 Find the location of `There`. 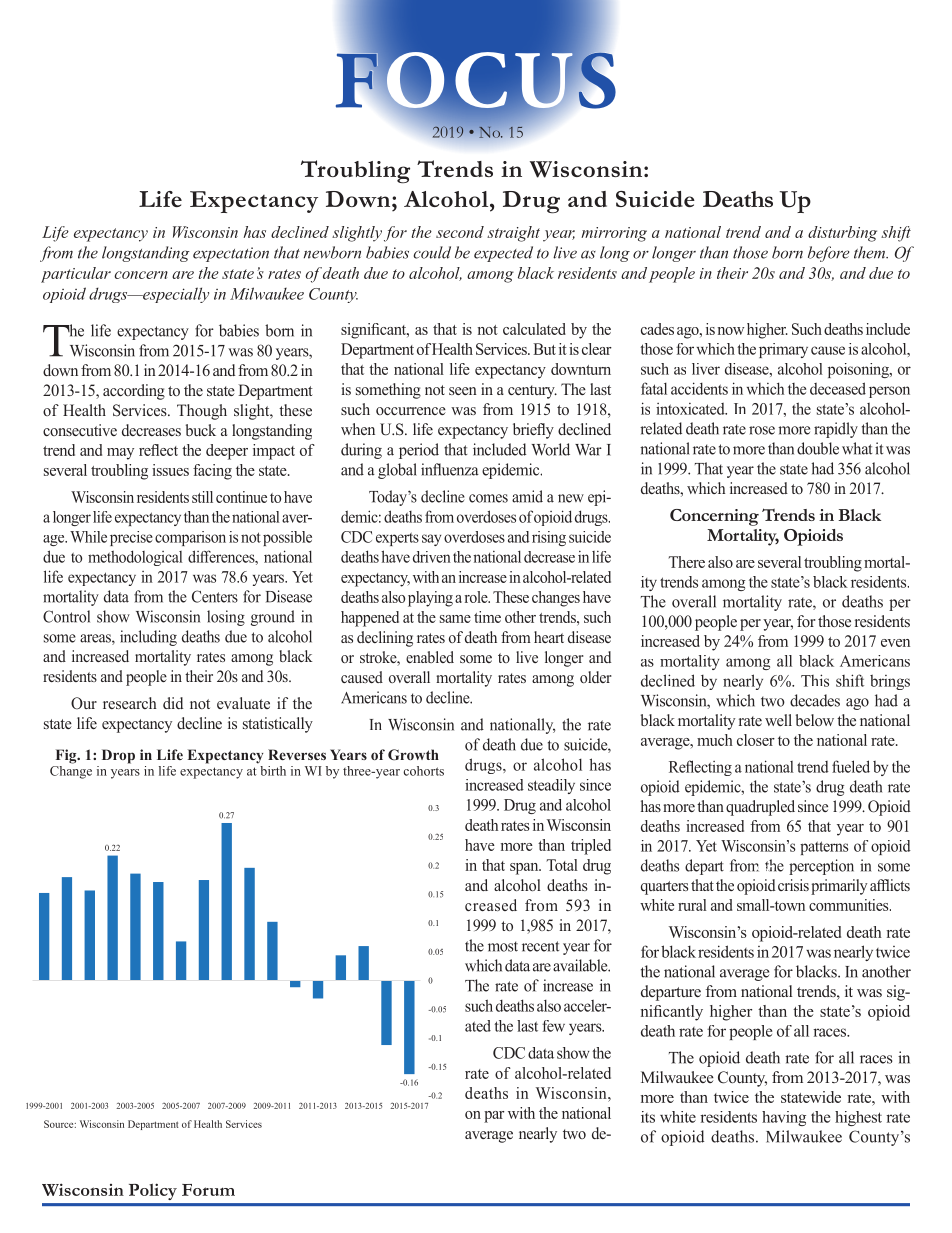

There is located at coordinates (686, 562).
